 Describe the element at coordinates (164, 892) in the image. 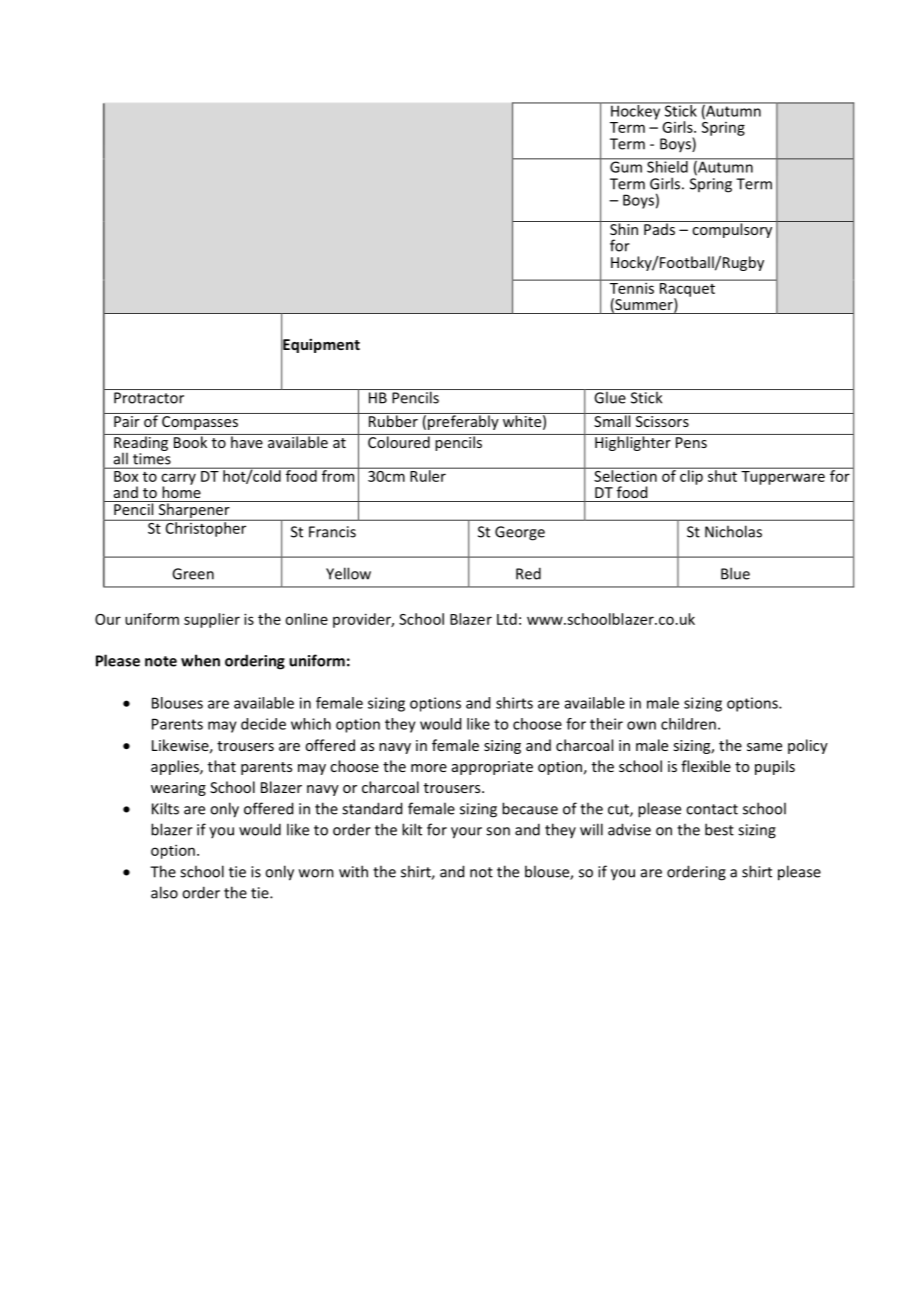

I see `also` at that location.
